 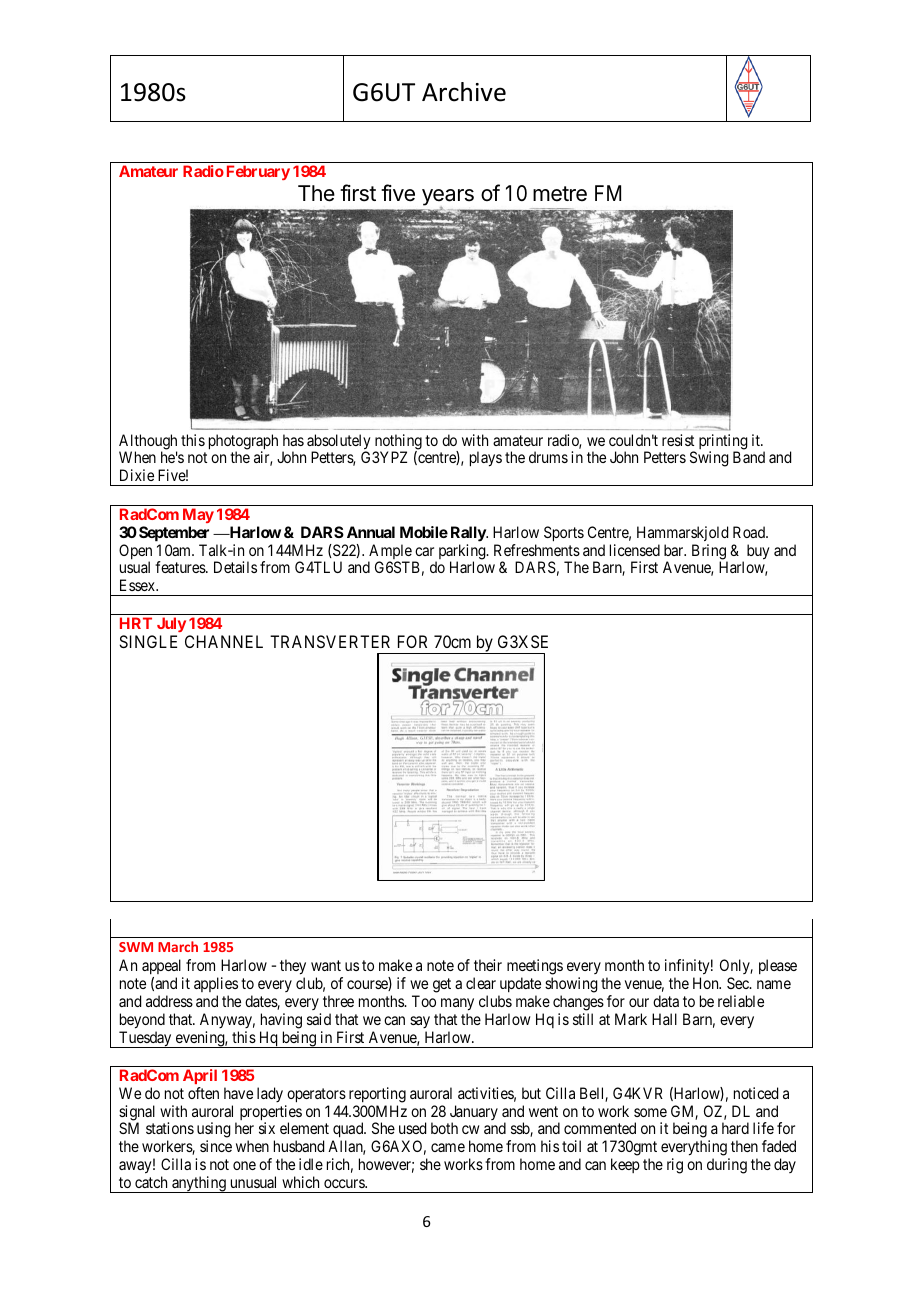 What do you see at coordinates (224, 641) in the screenshot?
I see `CHANNEL` at bounding box center [224, 641].
